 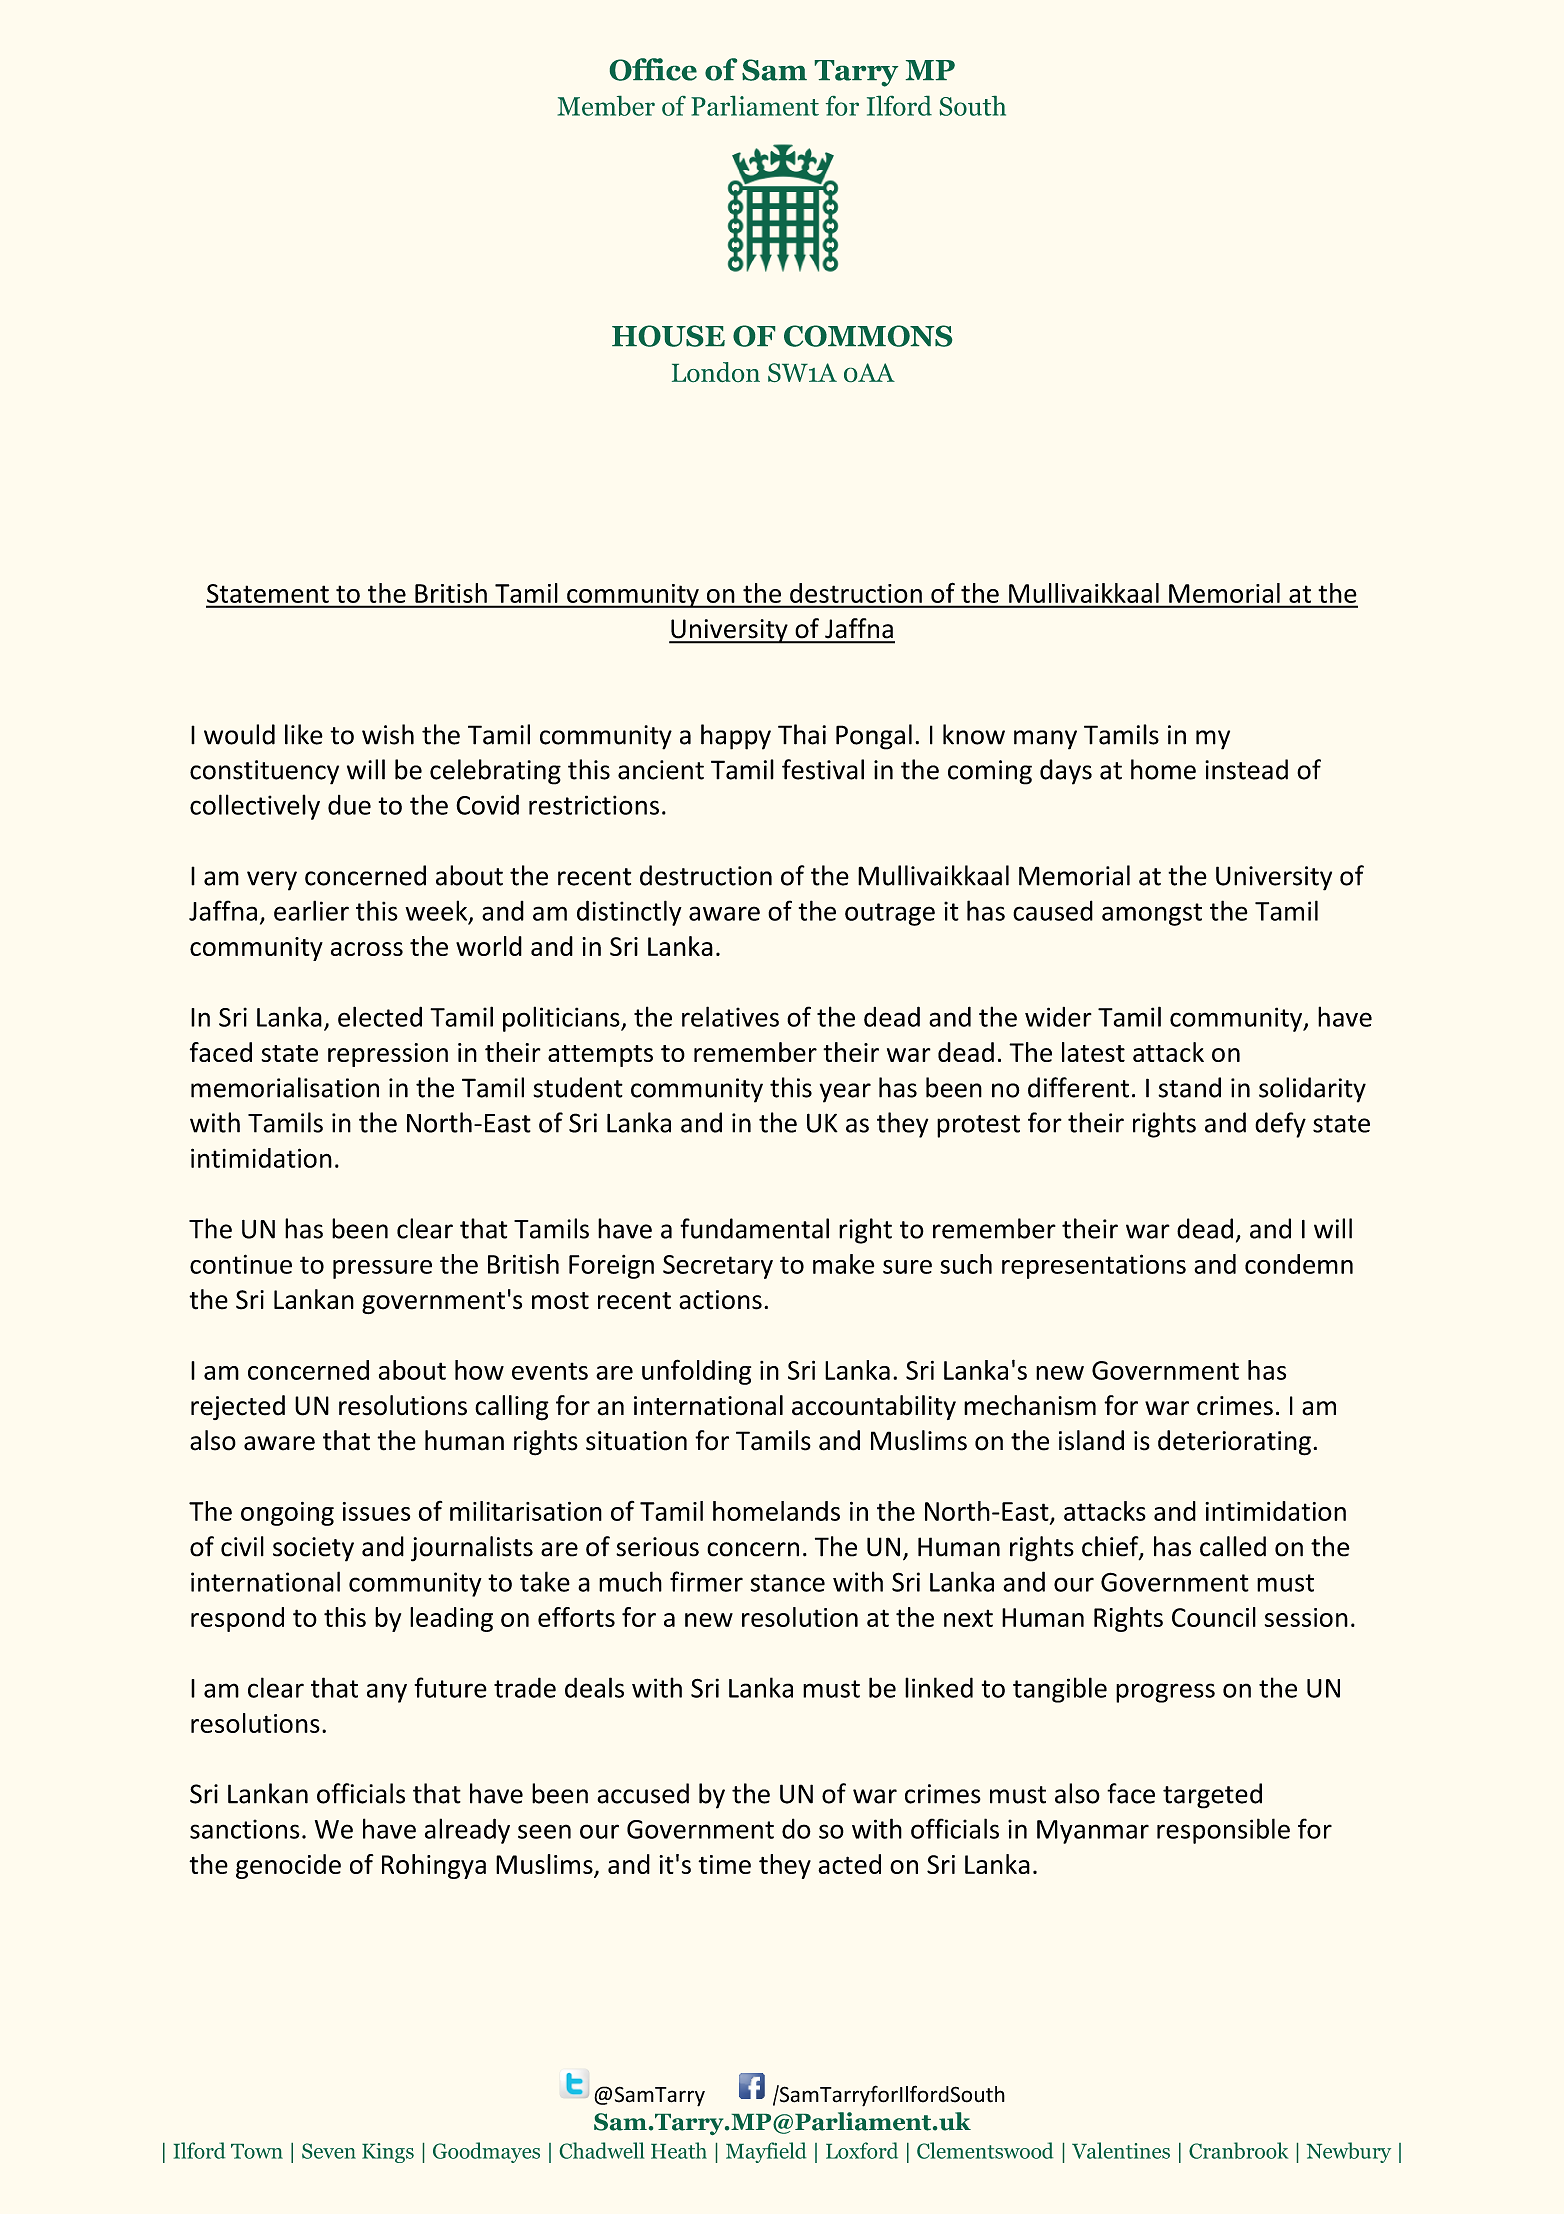 I want to click on instead, so click(x=1246, y=769).
